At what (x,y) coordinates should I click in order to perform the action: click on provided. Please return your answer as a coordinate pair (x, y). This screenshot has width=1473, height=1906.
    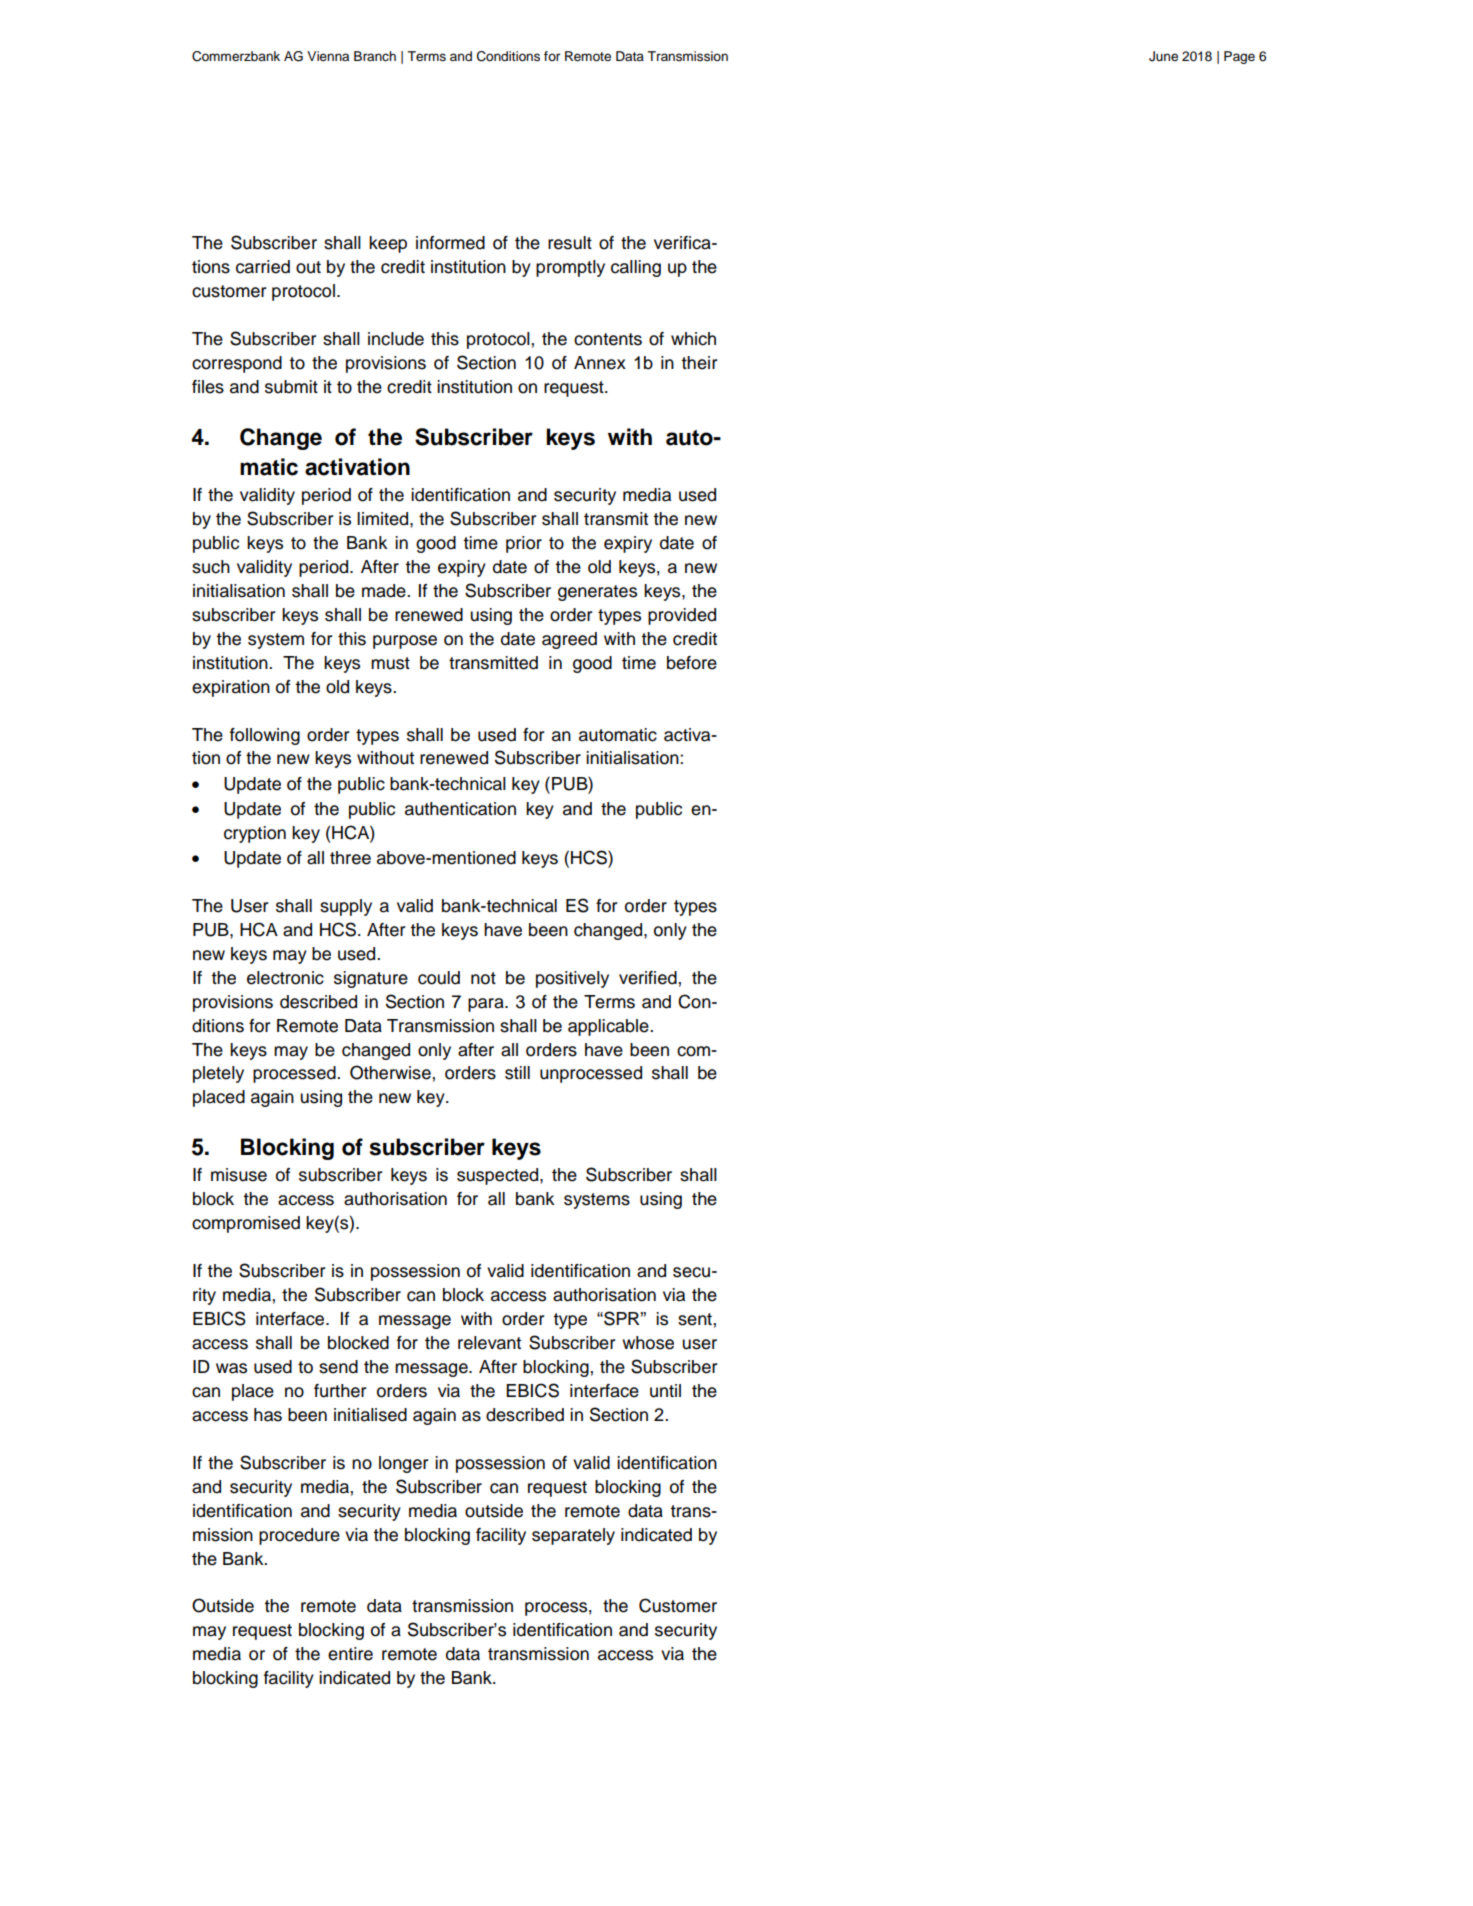
    Looking at the image, I should click on (682, 616).
